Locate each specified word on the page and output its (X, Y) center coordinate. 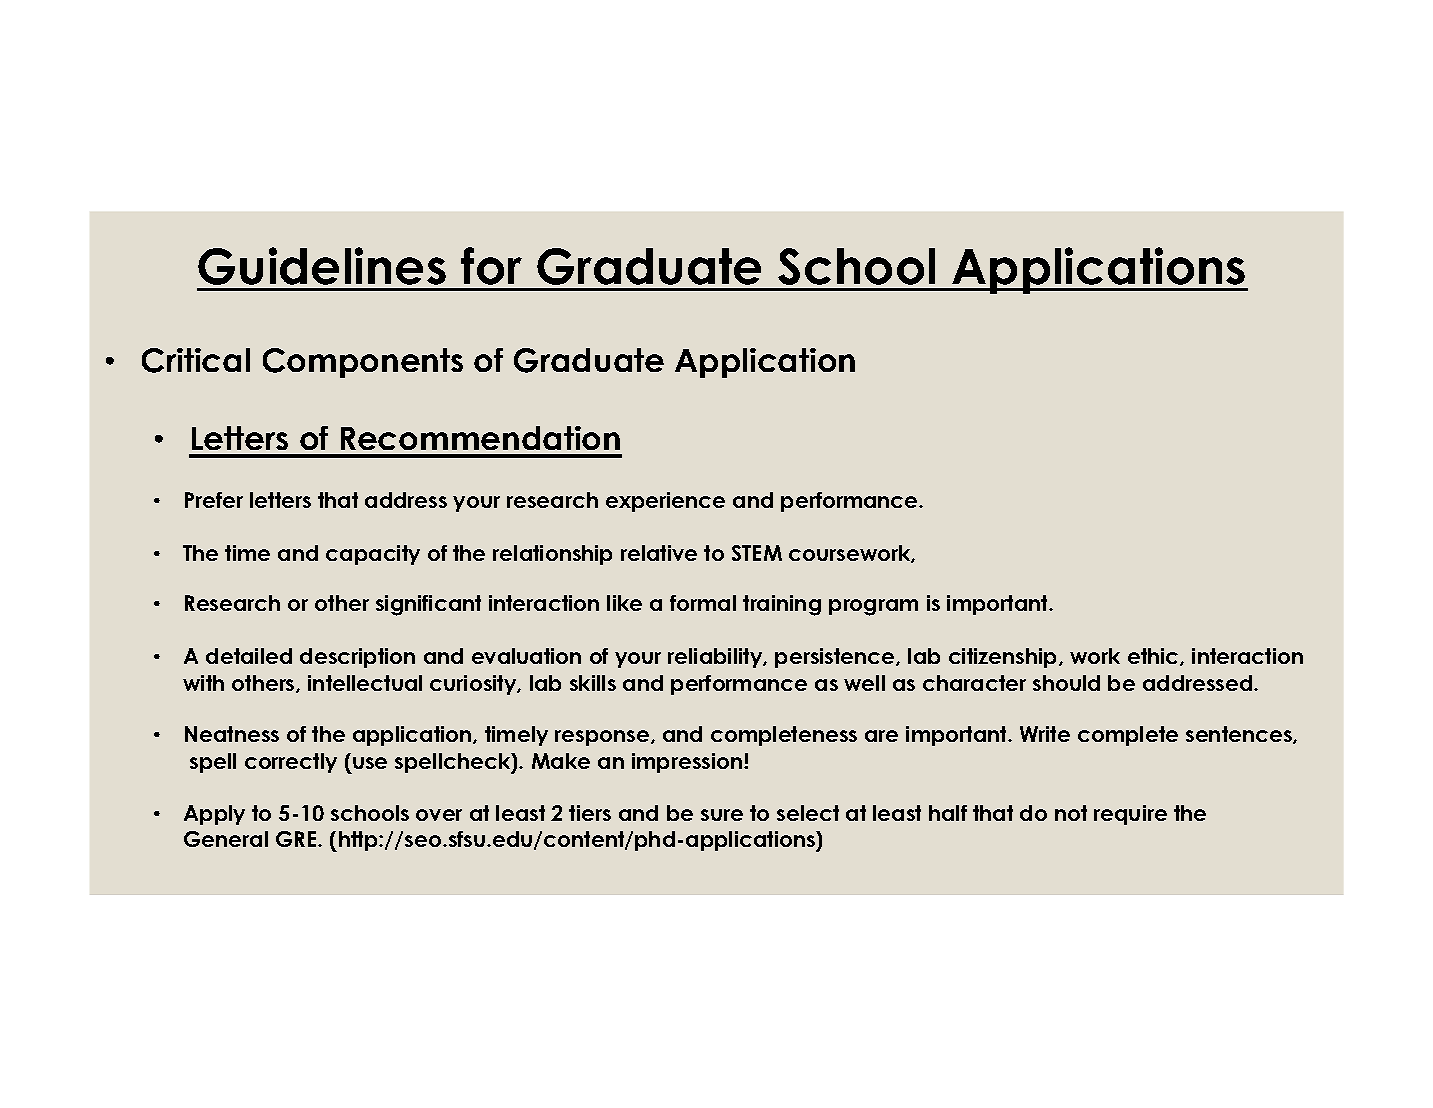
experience (665, 502)
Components (363, 363)
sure (722, 815)
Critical (196, 360)
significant (428, 605)
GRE (297, 839)
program (873, 607)
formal (703, 603)
